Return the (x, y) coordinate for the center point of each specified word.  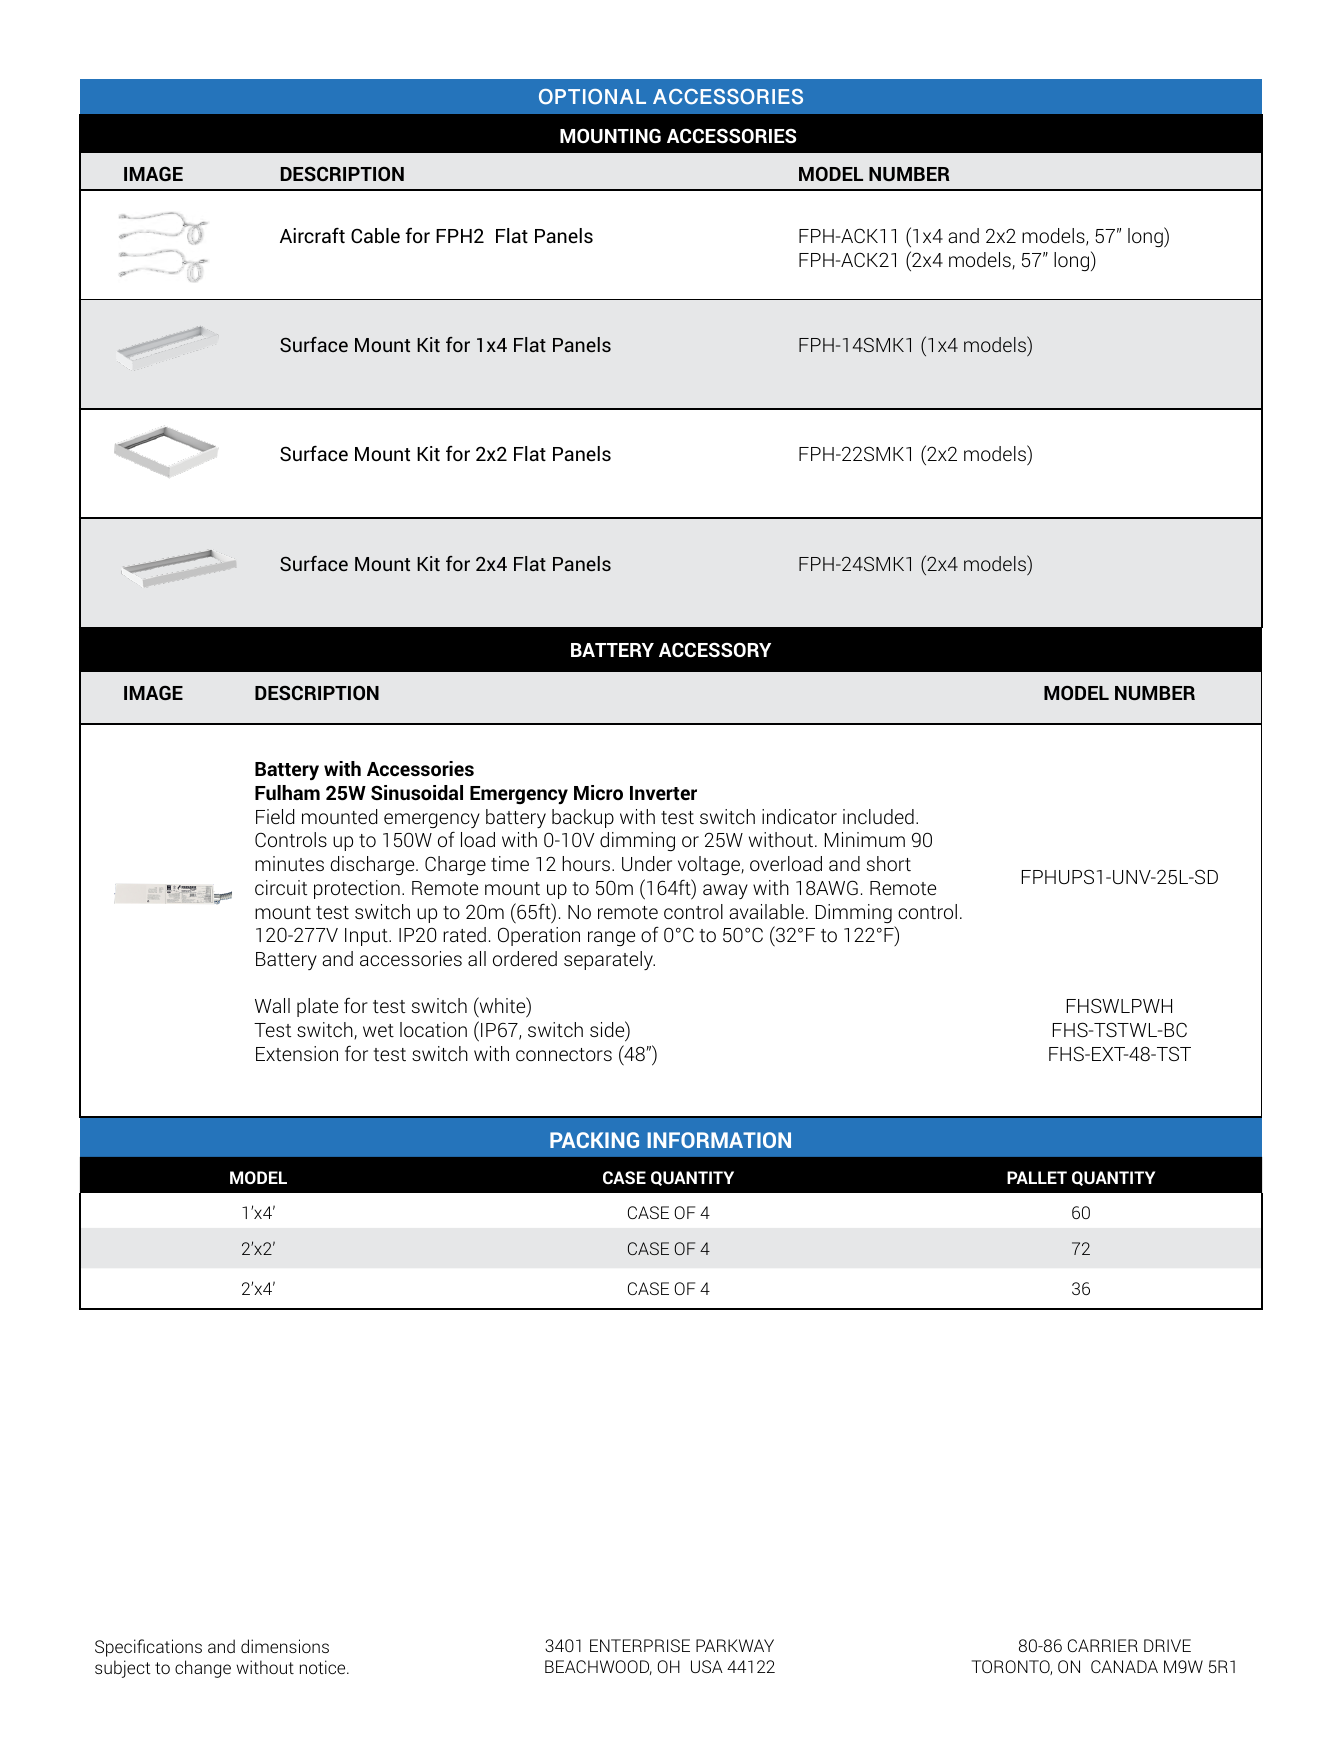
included (878, 816)
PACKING (594, 1140)
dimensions (285, 1646)
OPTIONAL (592, 97)
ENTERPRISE (640, 1645)
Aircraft (312, 235)
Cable (375, 235)
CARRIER (1103, 1645)
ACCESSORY (715, 649)
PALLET (1037, 1177)
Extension (297, 1053)
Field (275, 816)
